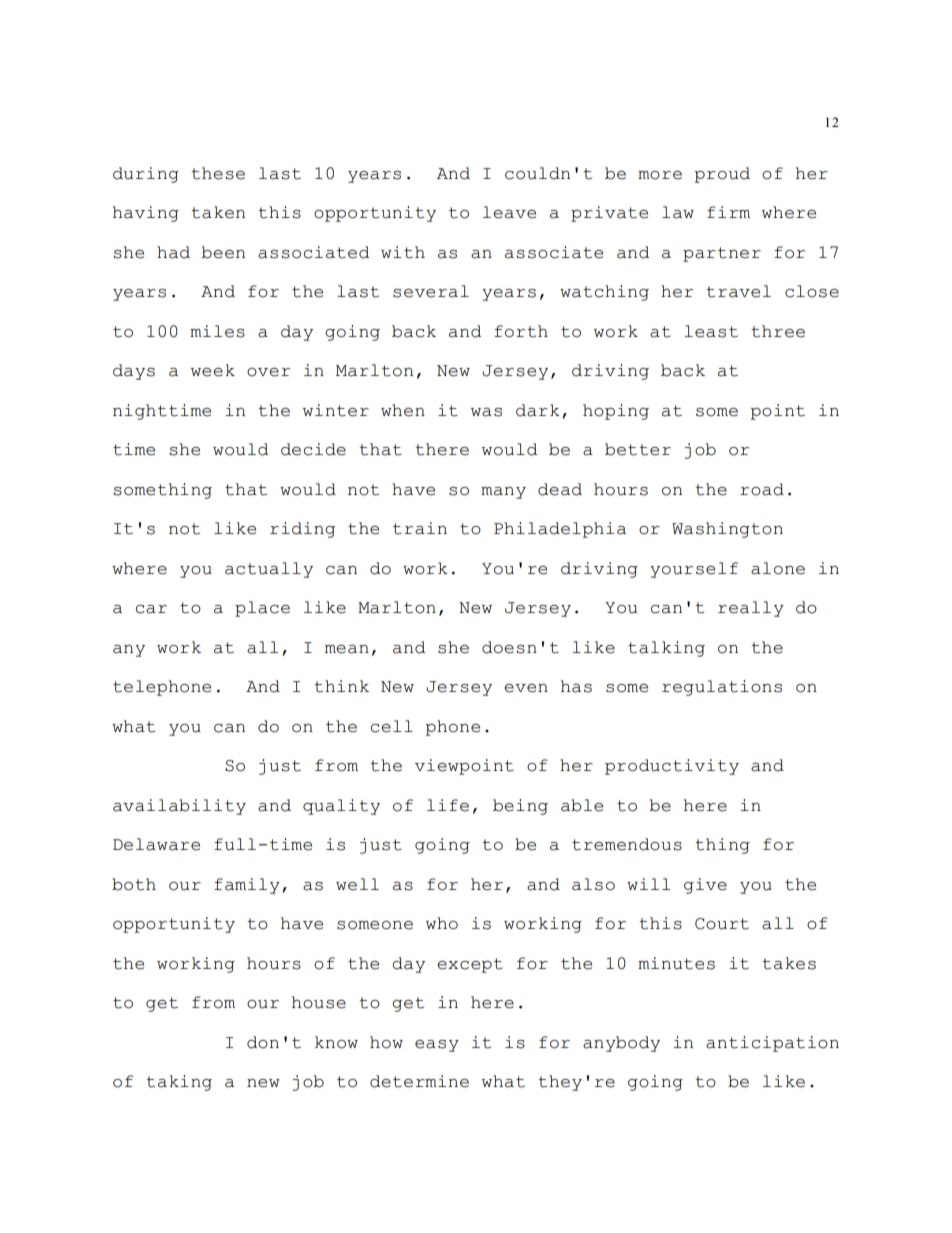 This image has height=1233, width=952. What do you see at coordinates (727, 530) in the image?
I see `Washington` at bounding box center [727, 530].
